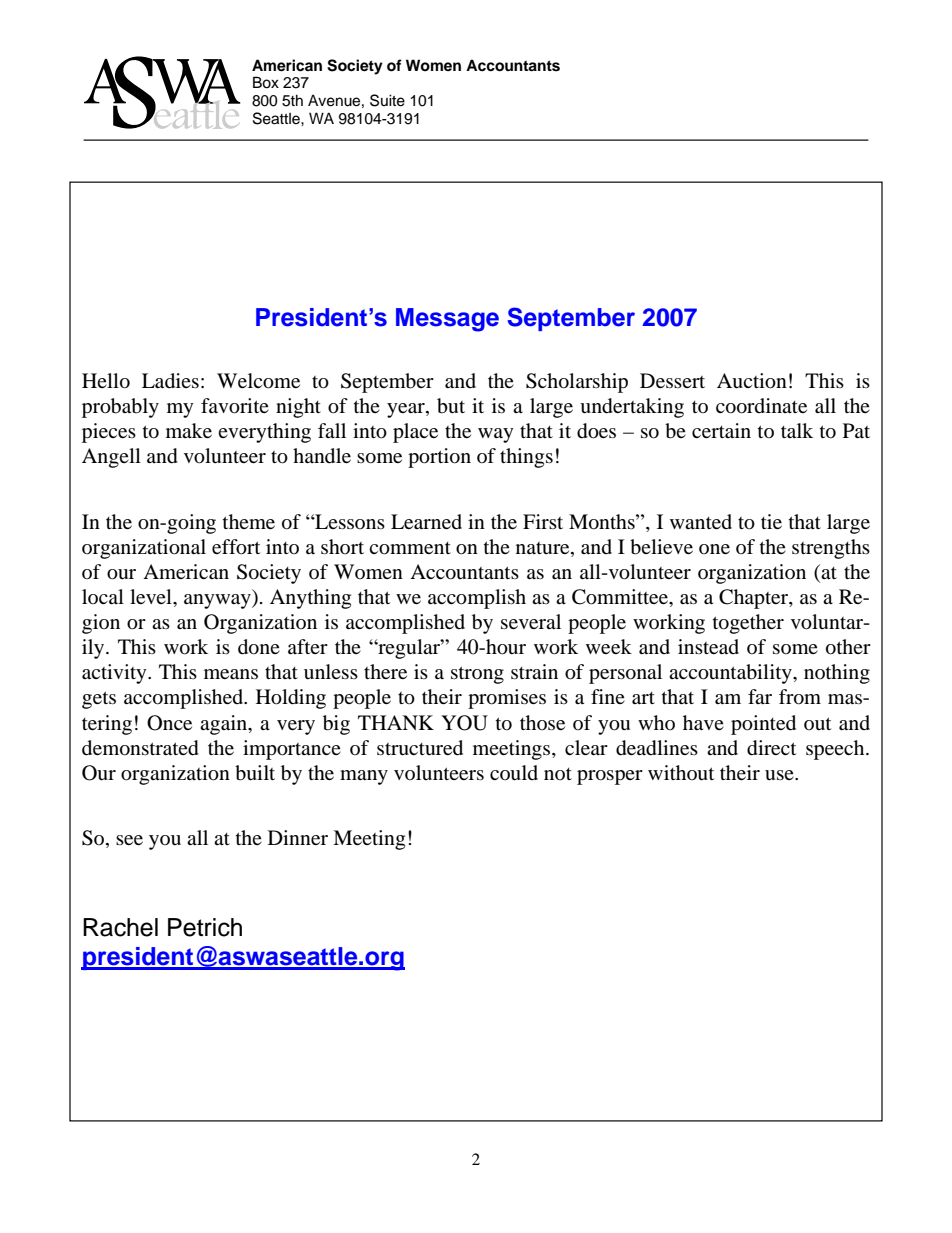 This screenshot has width=952, height=1233. I want to click on Rachel, so click(120, 927).
